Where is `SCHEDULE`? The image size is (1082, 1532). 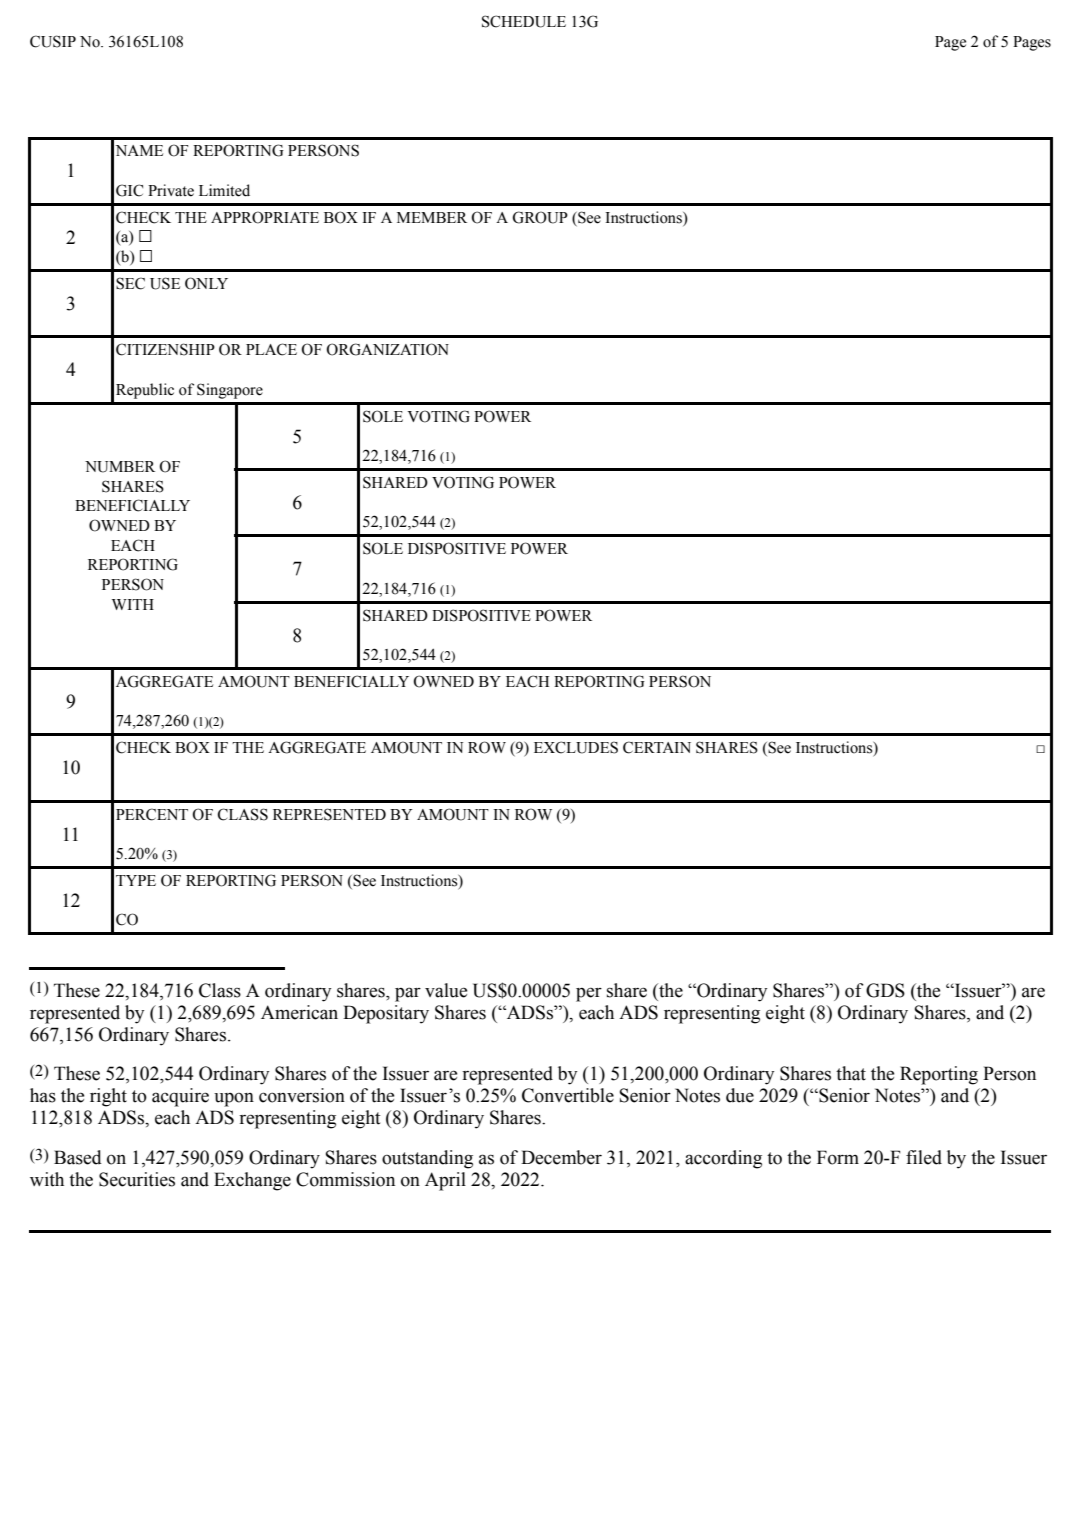 SCHEDULE is located at coordinates (524, 21).
